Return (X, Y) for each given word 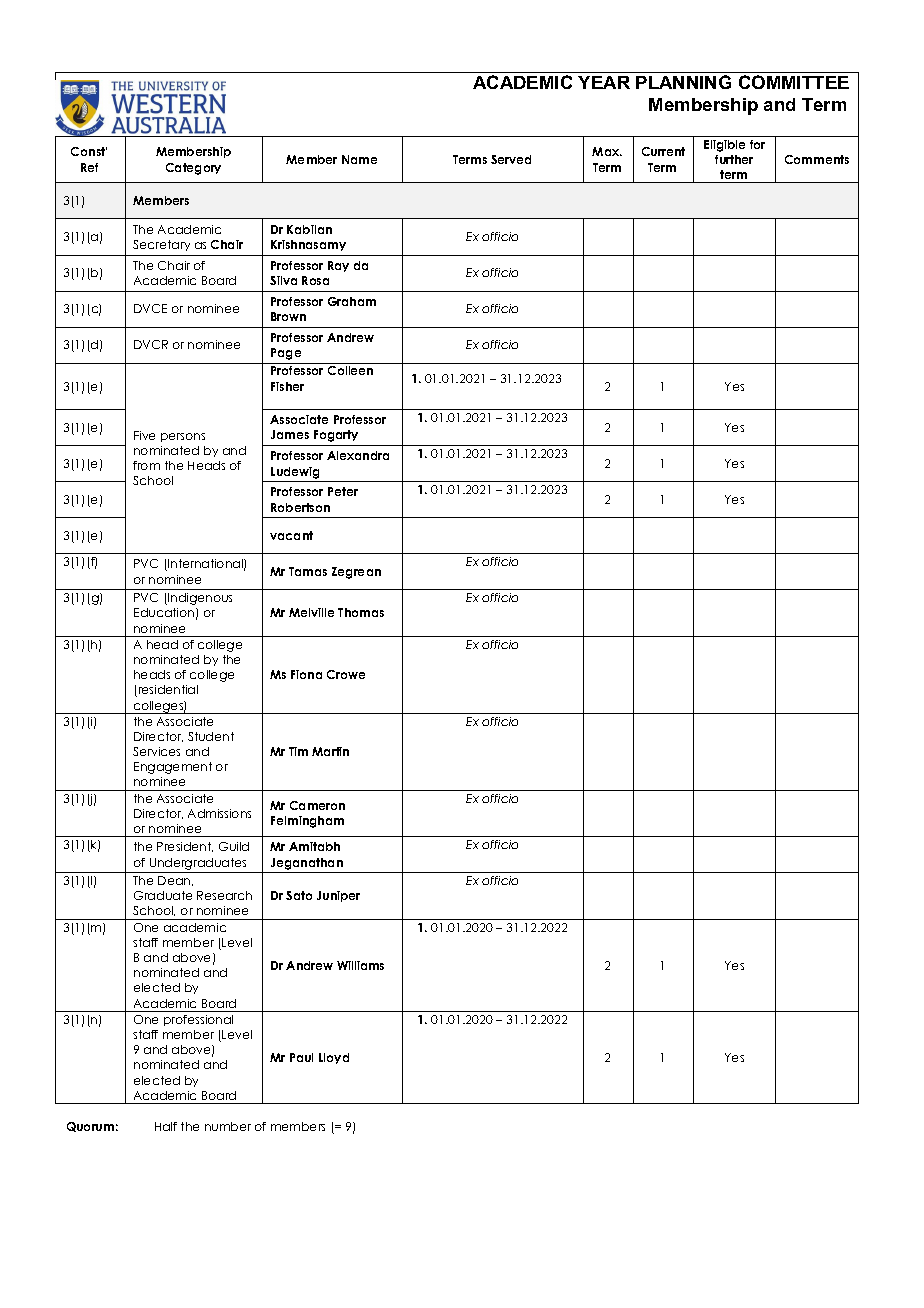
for (757, 144)
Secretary (161, 245)
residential (167, 691)
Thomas (361, 612)
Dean (175, 881)
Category (193, 169)
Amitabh (314, 846)
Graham (352, 301)
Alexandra (358, 455)
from (146, 465)
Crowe (346, 674)
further (734, 159)
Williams (360, 965)
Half (166, 1126)
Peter (343, 491)
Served (511, 159)
